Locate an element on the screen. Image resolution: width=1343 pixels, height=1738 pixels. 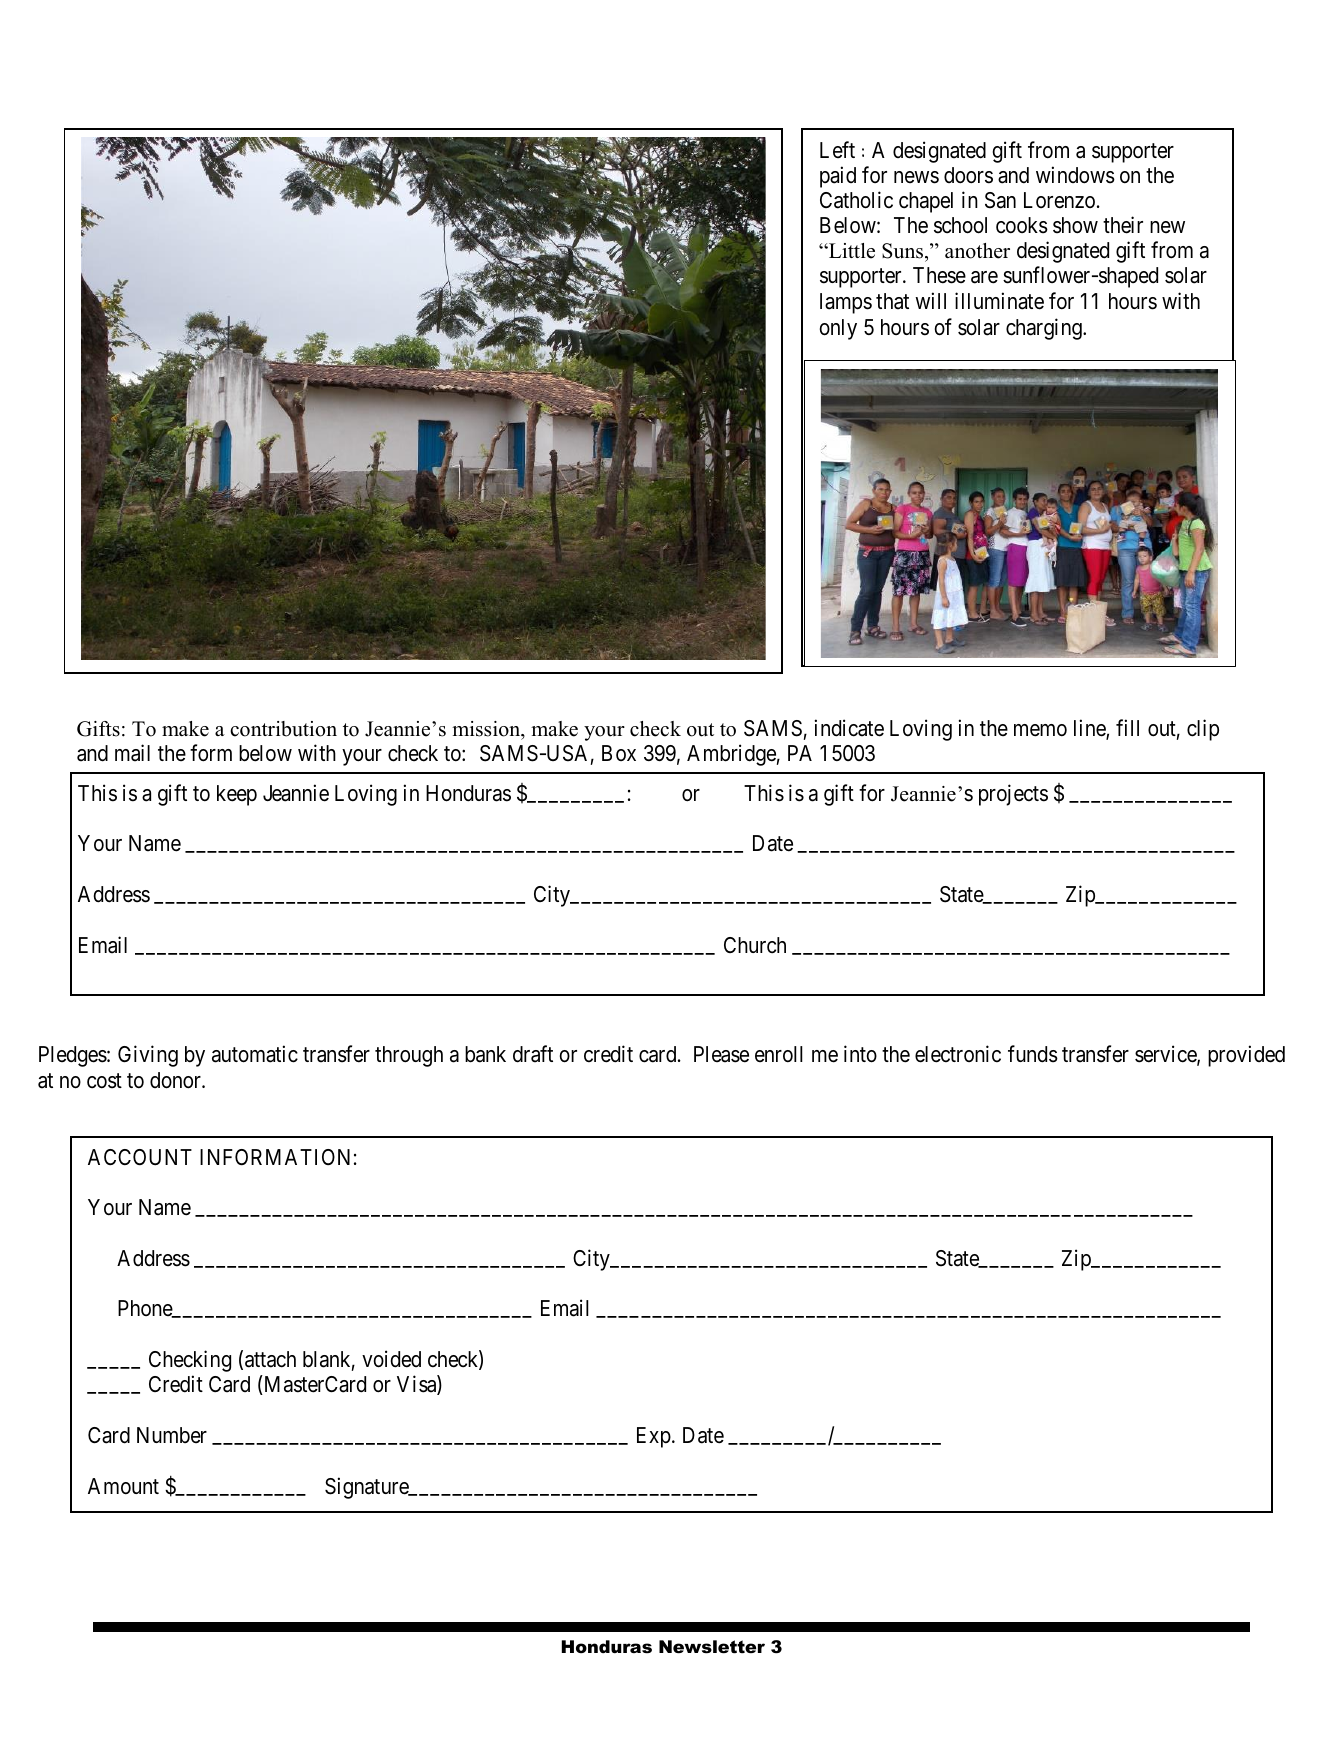
Box is located at coordinates (619, 753).
